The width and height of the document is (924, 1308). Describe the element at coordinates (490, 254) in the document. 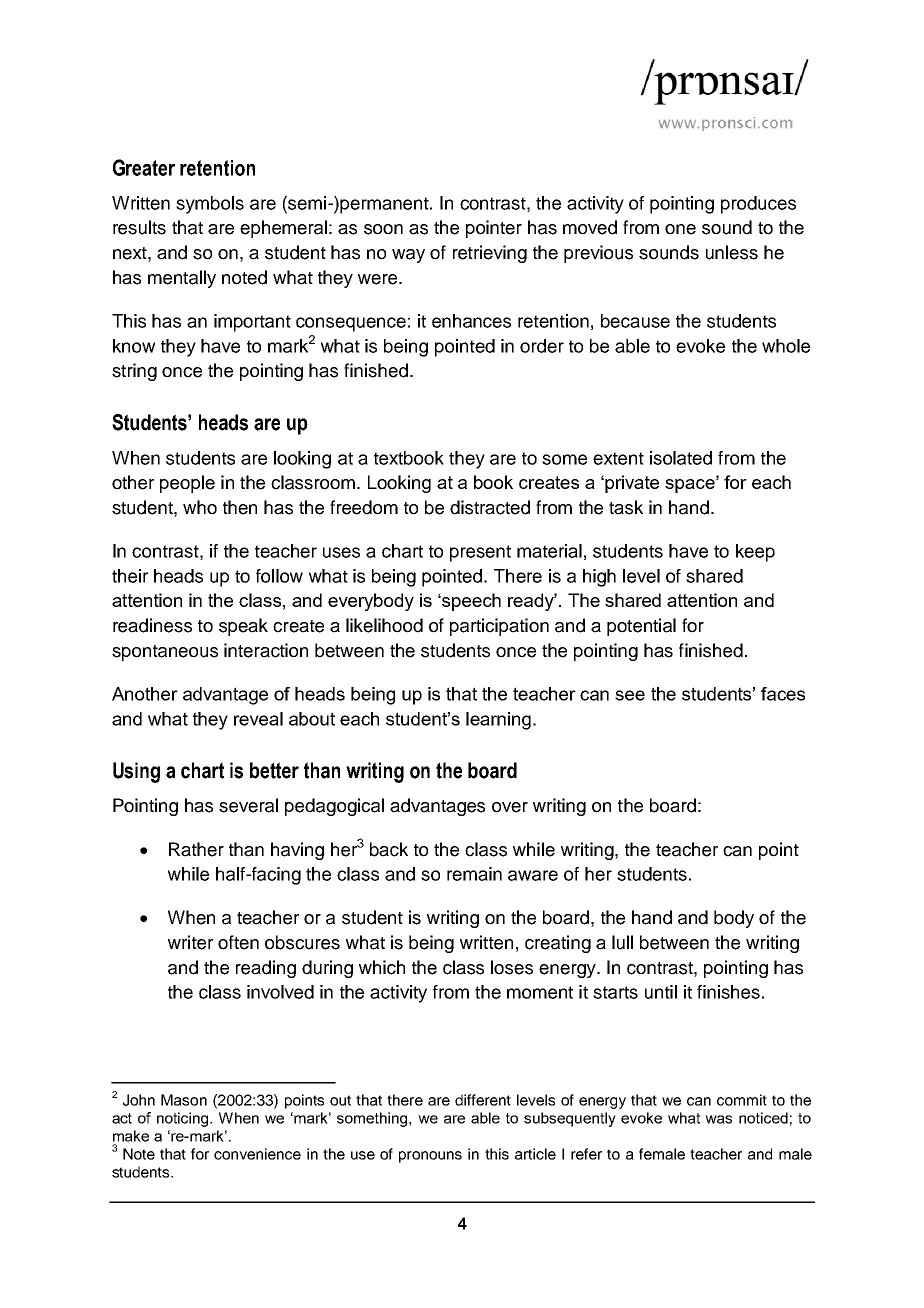

I see `retrieving` at that location.
